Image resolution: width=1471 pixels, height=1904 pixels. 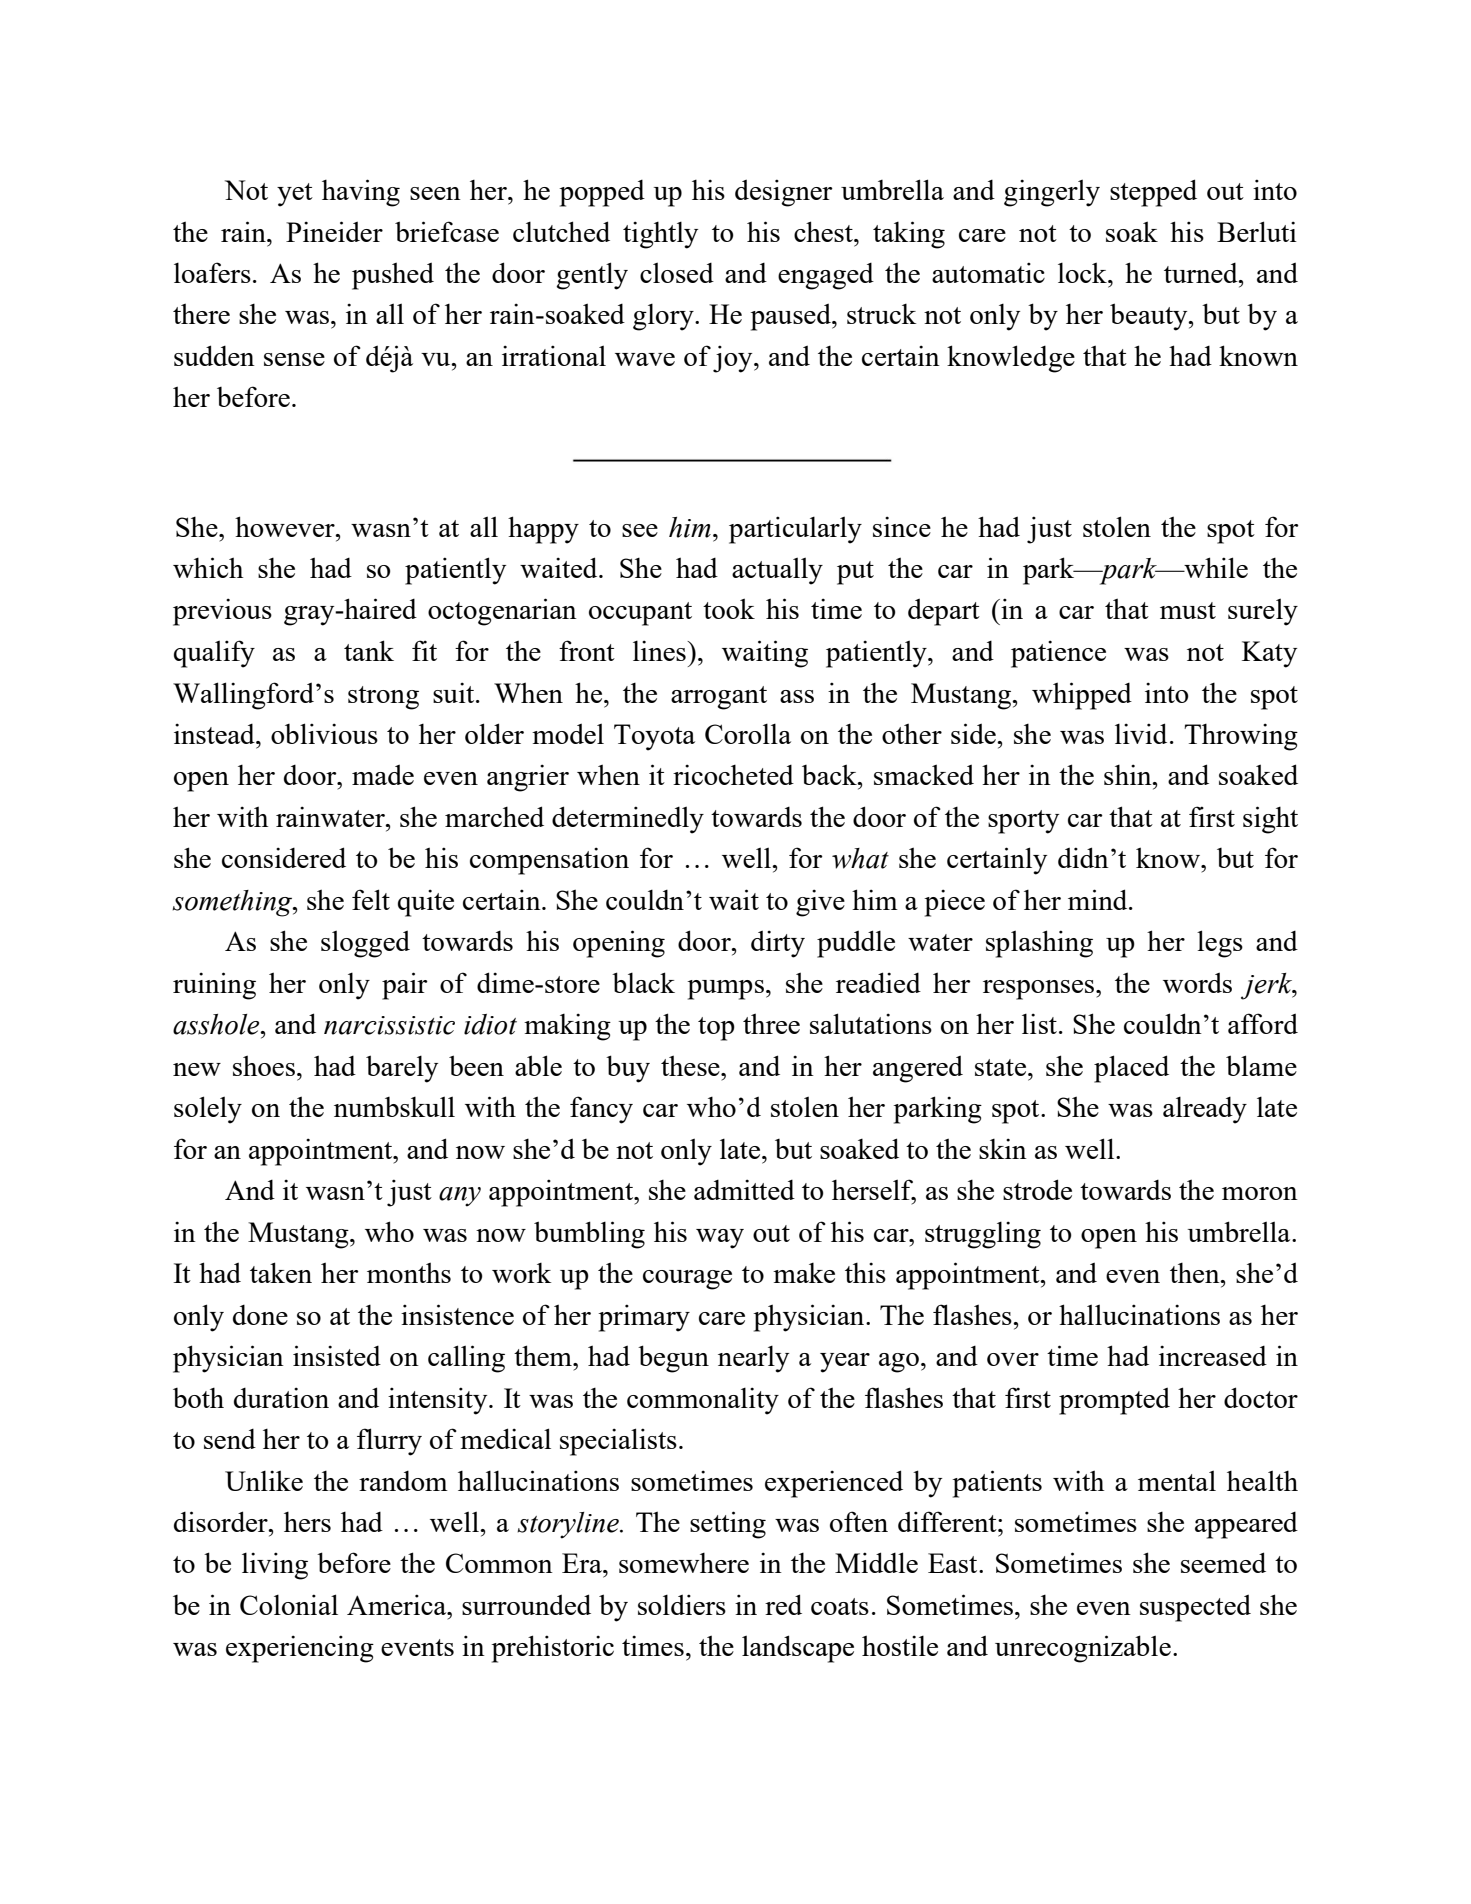 What do you see at coordinates (289, 1604) in the document?
I see `Colonial` at bounding box center [289, 1604].
